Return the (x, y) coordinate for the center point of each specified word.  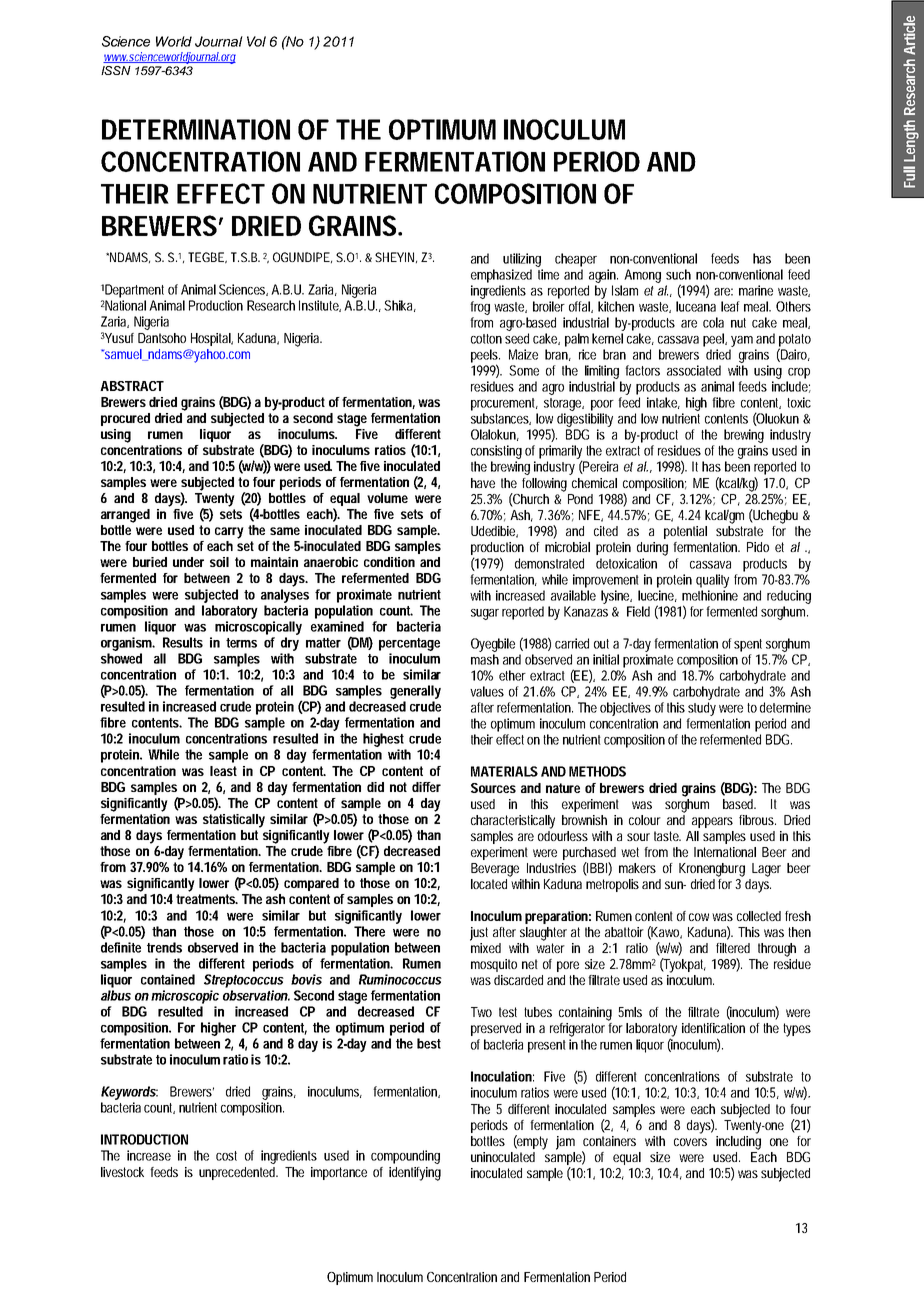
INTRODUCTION (144, 1139)
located (491, 882)
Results (183, 642)
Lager (766, 870)
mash (485, 659)
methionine (710, 595)
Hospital (212, 339)
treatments (207, 899)
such (678, 274)
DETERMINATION (196, 129)
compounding (405, 1157)
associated (694, 370)
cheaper (576, 260)
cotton (486, 339)
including (738, 1141)
